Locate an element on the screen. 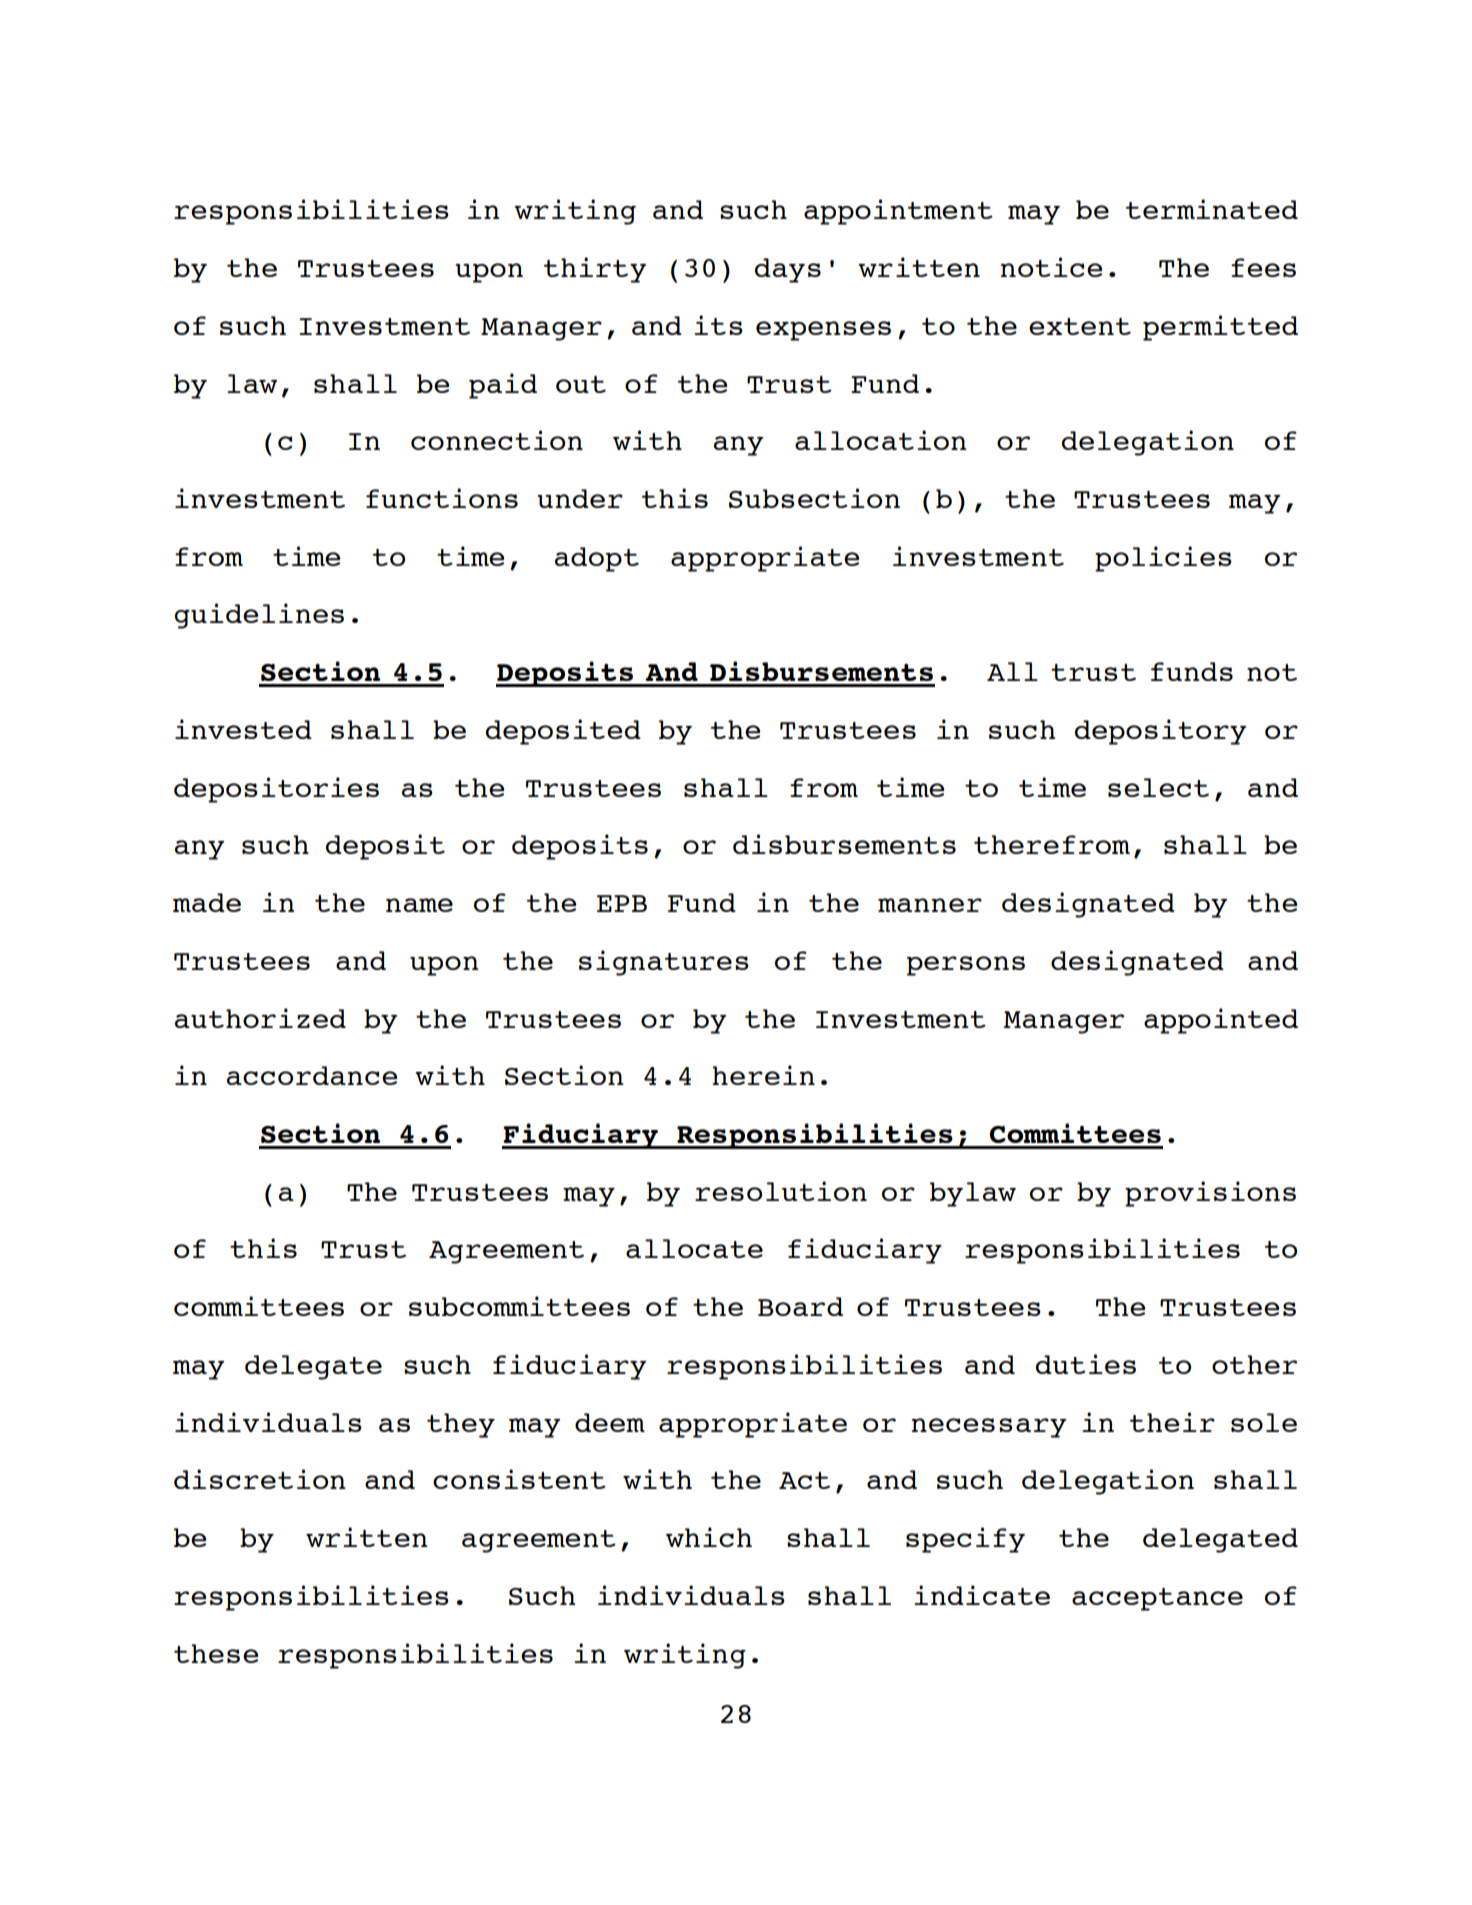 The height and width of the screenshot is (1905, 1472). name is located at coordinates (419, 905).
